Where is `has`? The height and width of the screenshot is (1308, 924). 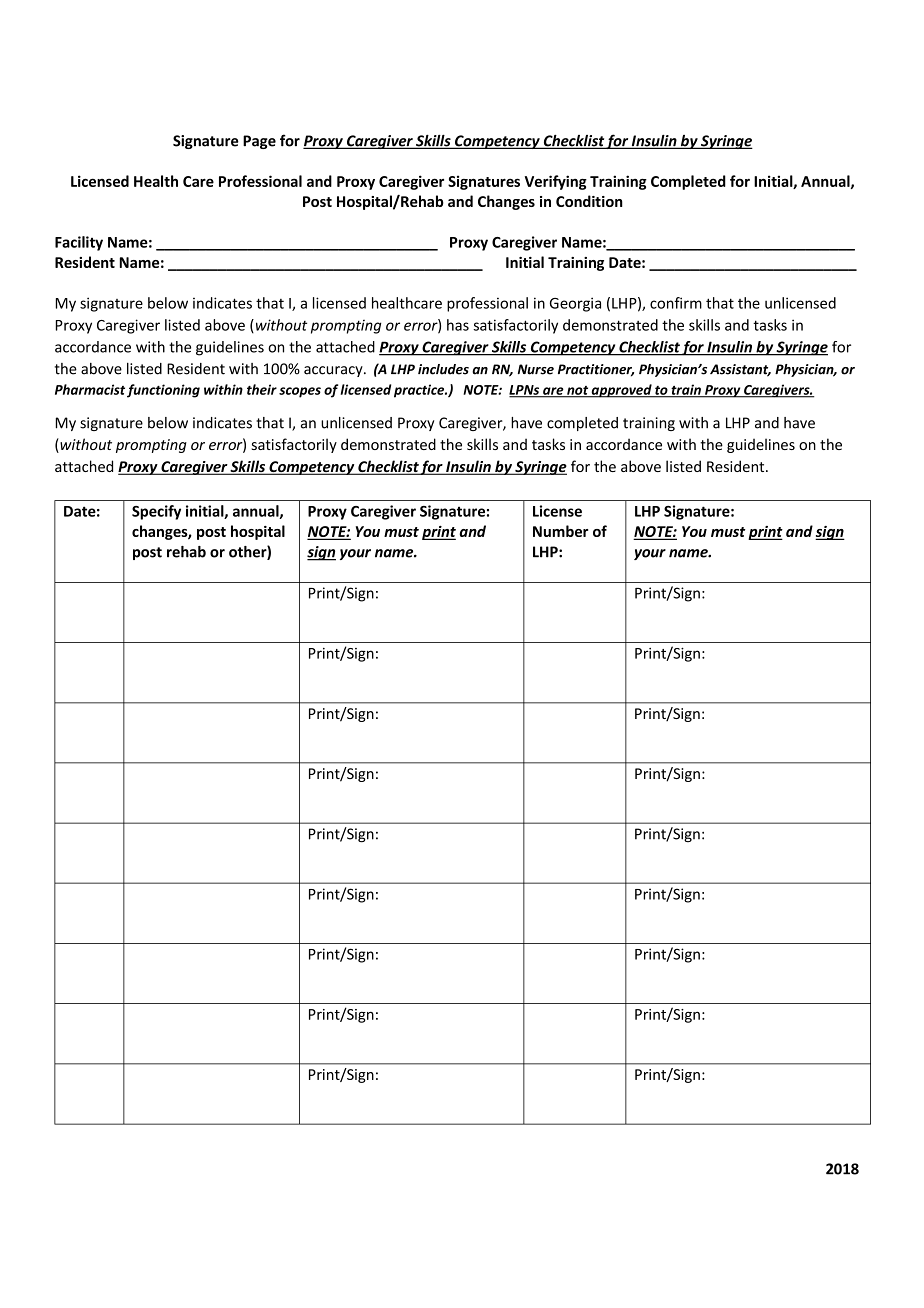 has is located at coordinates (458, 325).
